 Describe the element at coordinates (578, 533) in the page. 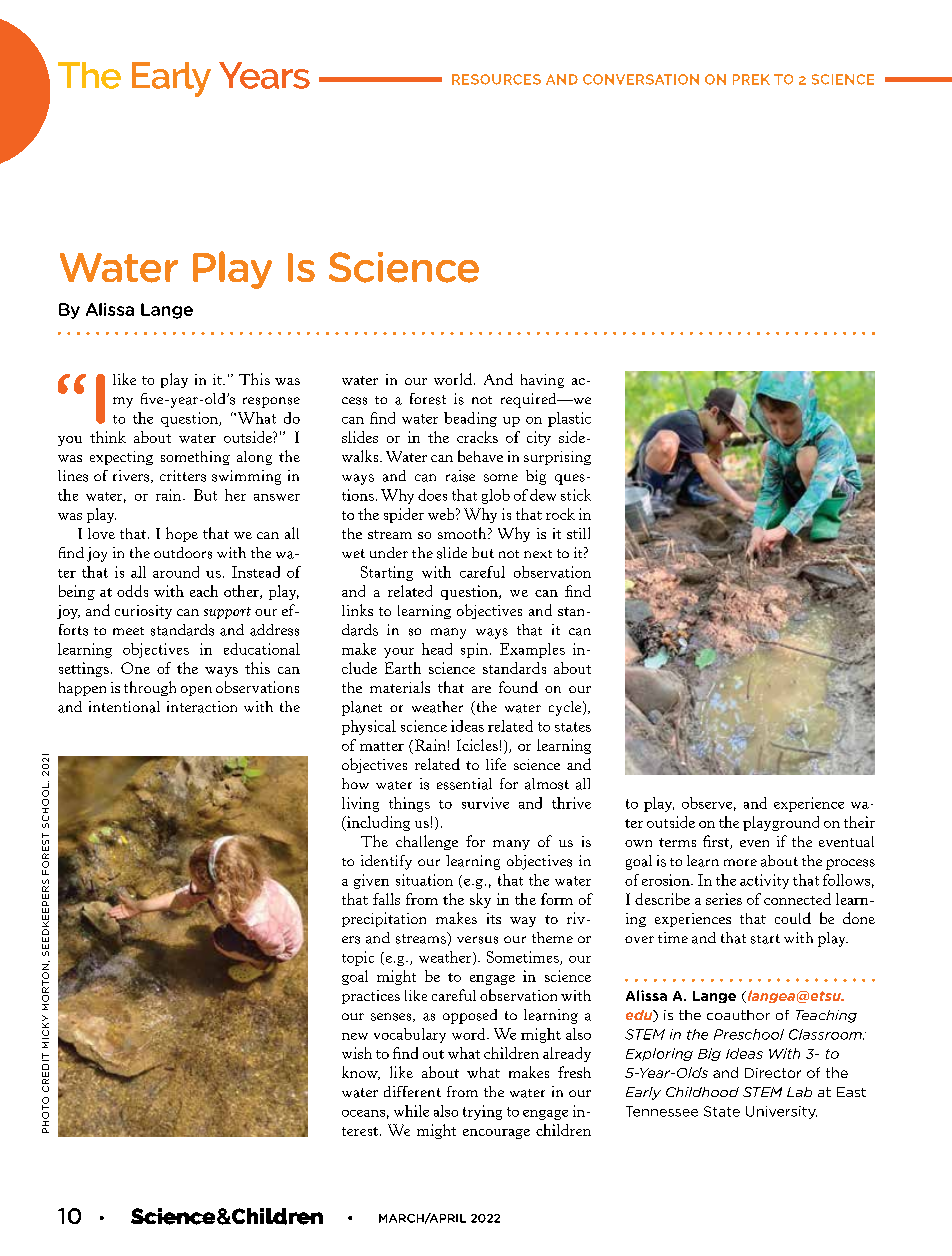

I see `still` at that location.
